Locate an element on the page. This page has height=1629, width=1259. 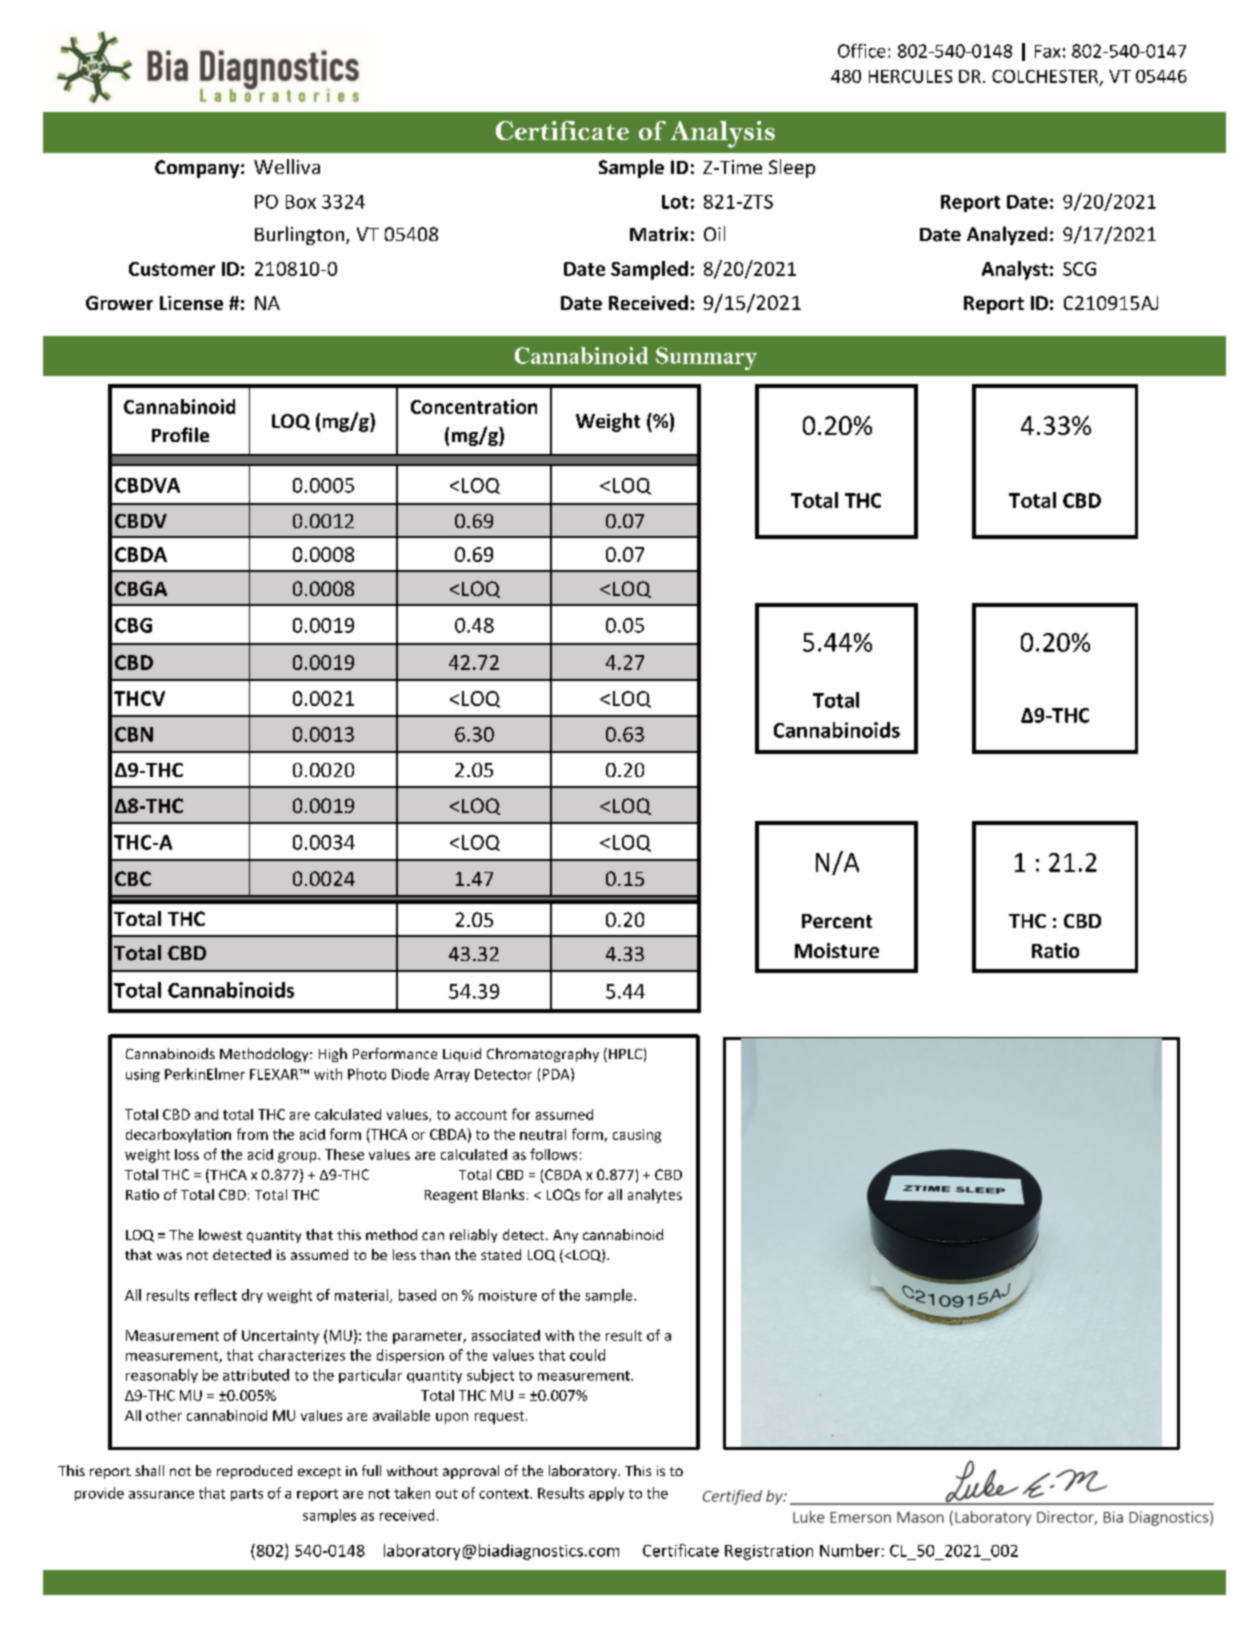
follows is located at coordinates (553, 1154).
